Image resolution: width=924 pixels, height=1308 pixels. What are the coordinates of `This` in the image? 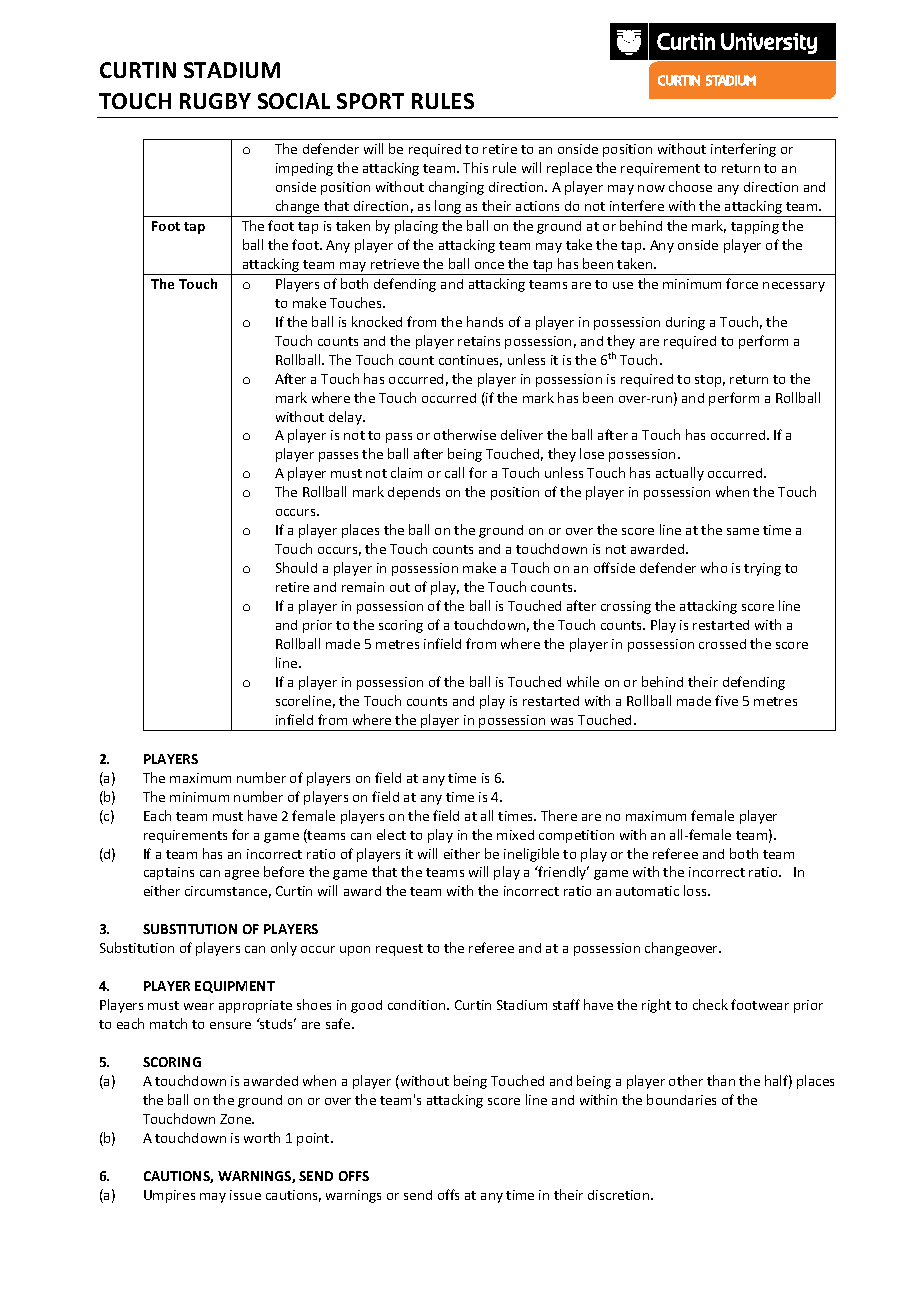 It's located at (475, 167).
